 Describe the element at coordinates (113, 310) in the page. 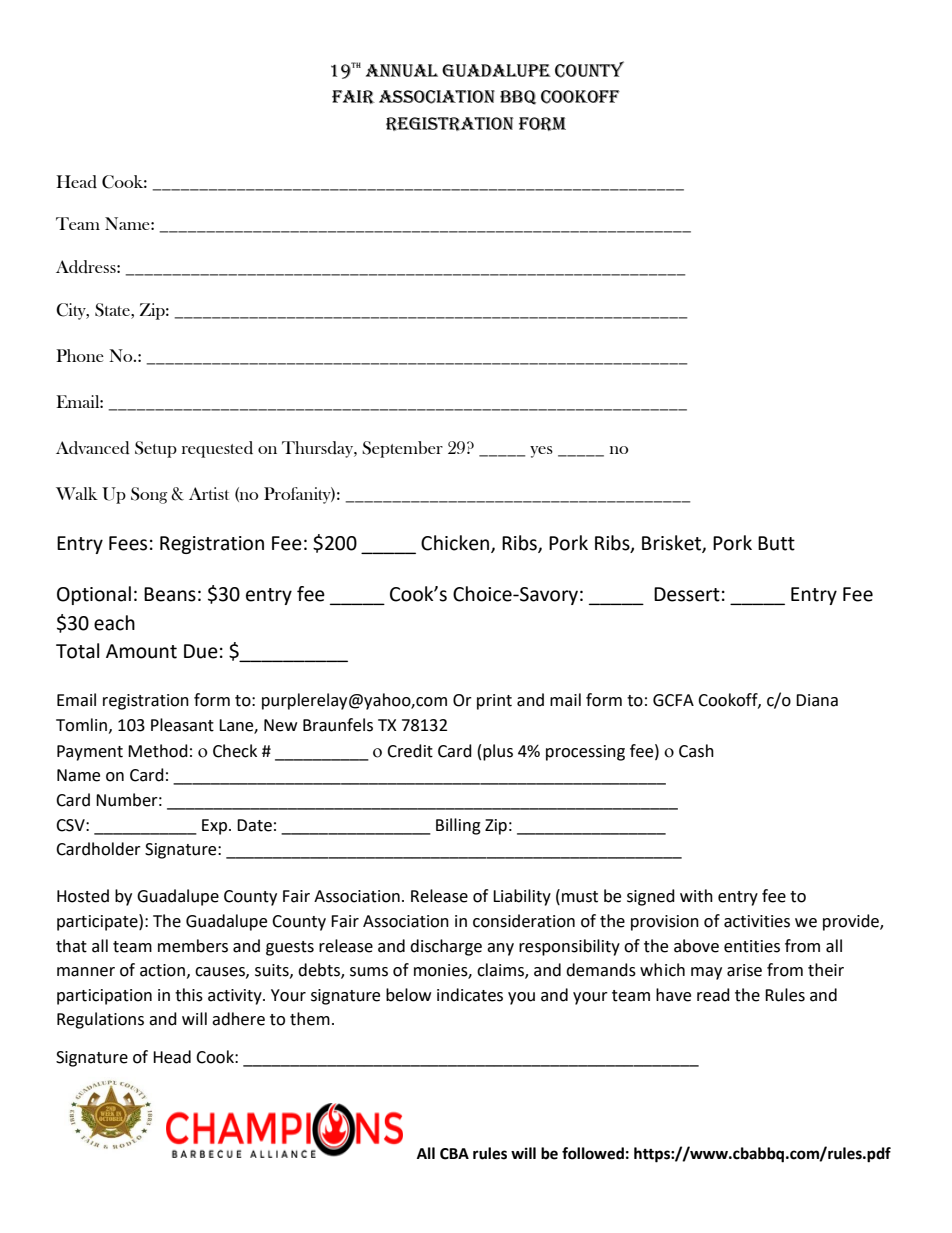

I see `State` at that location.
